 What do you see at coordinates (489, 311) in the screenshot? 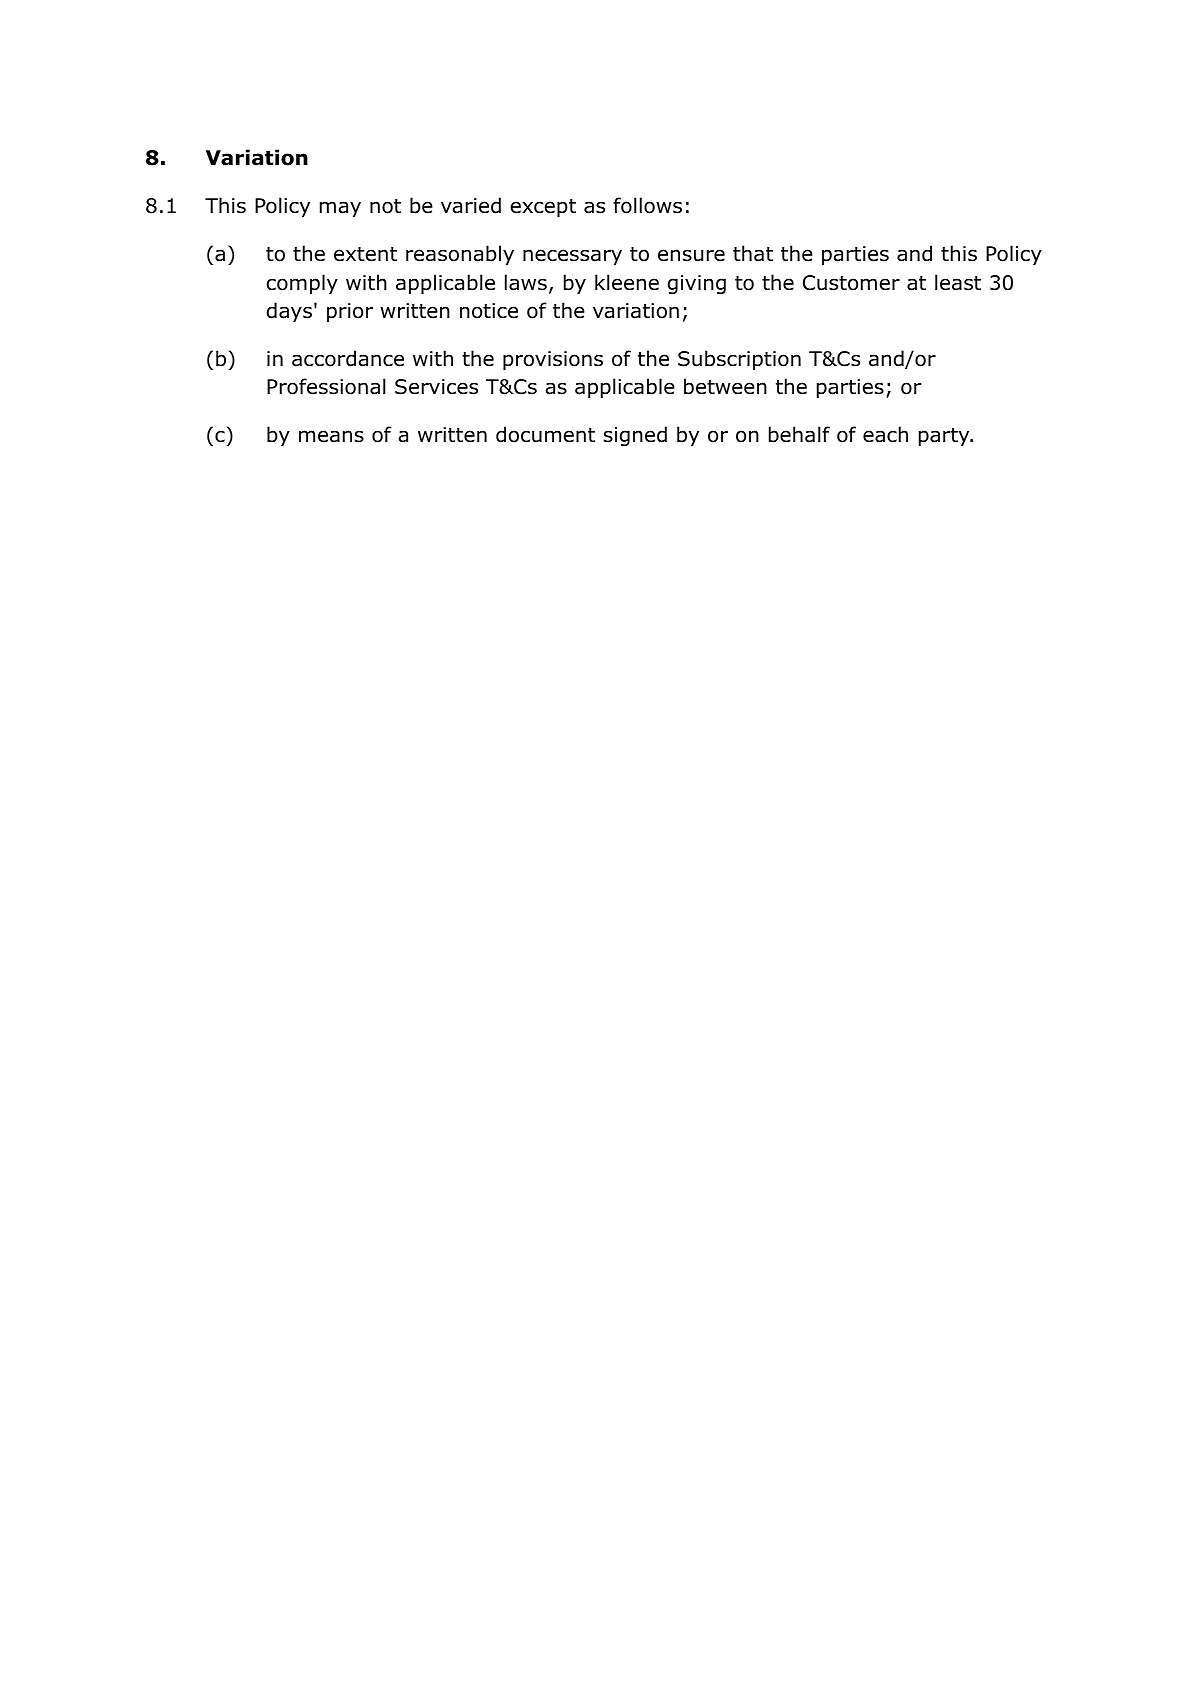
I see `notice` at bounding box center [489, 311].
